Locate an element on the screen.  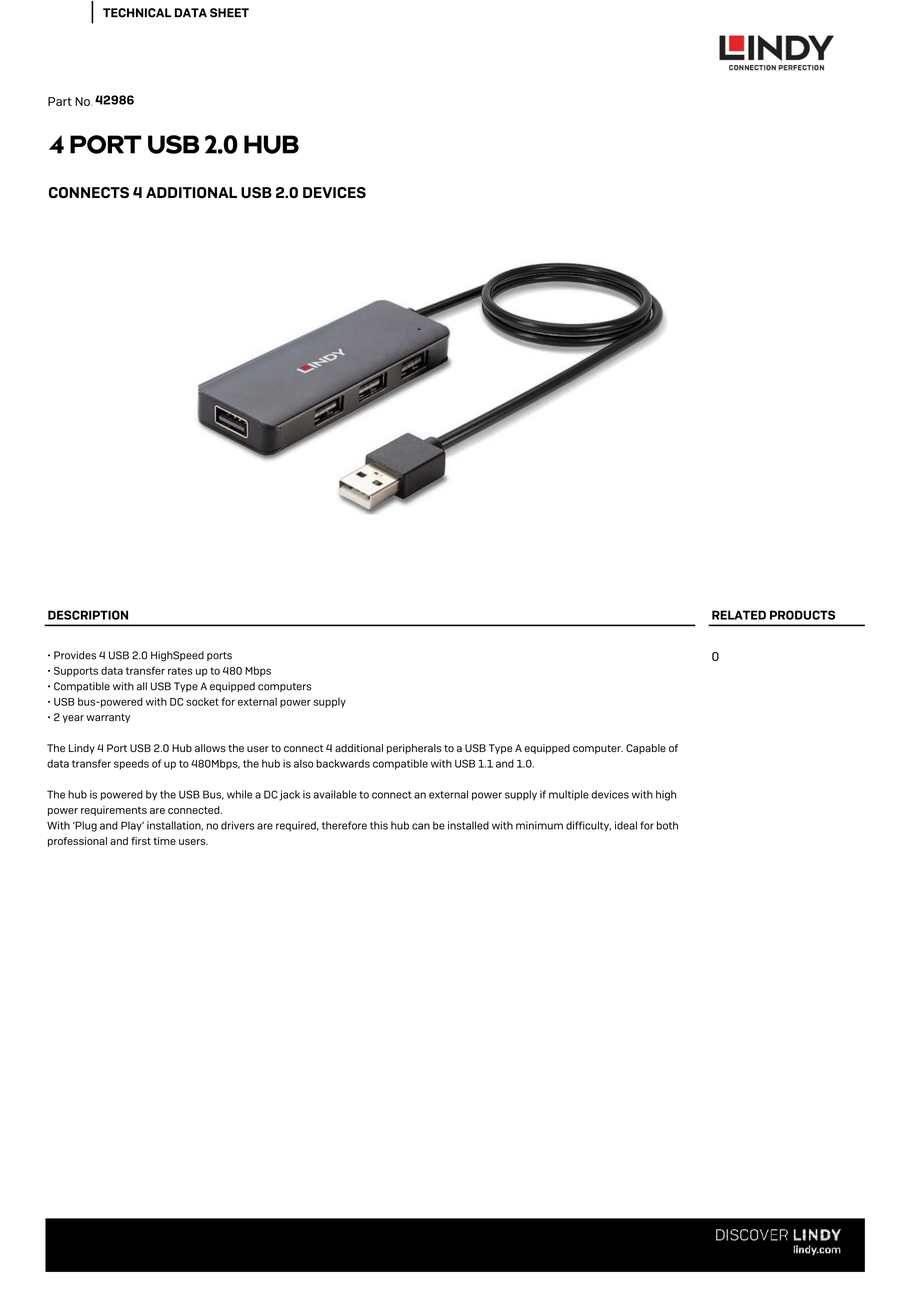
Play is located at coordinates (132, 826).
